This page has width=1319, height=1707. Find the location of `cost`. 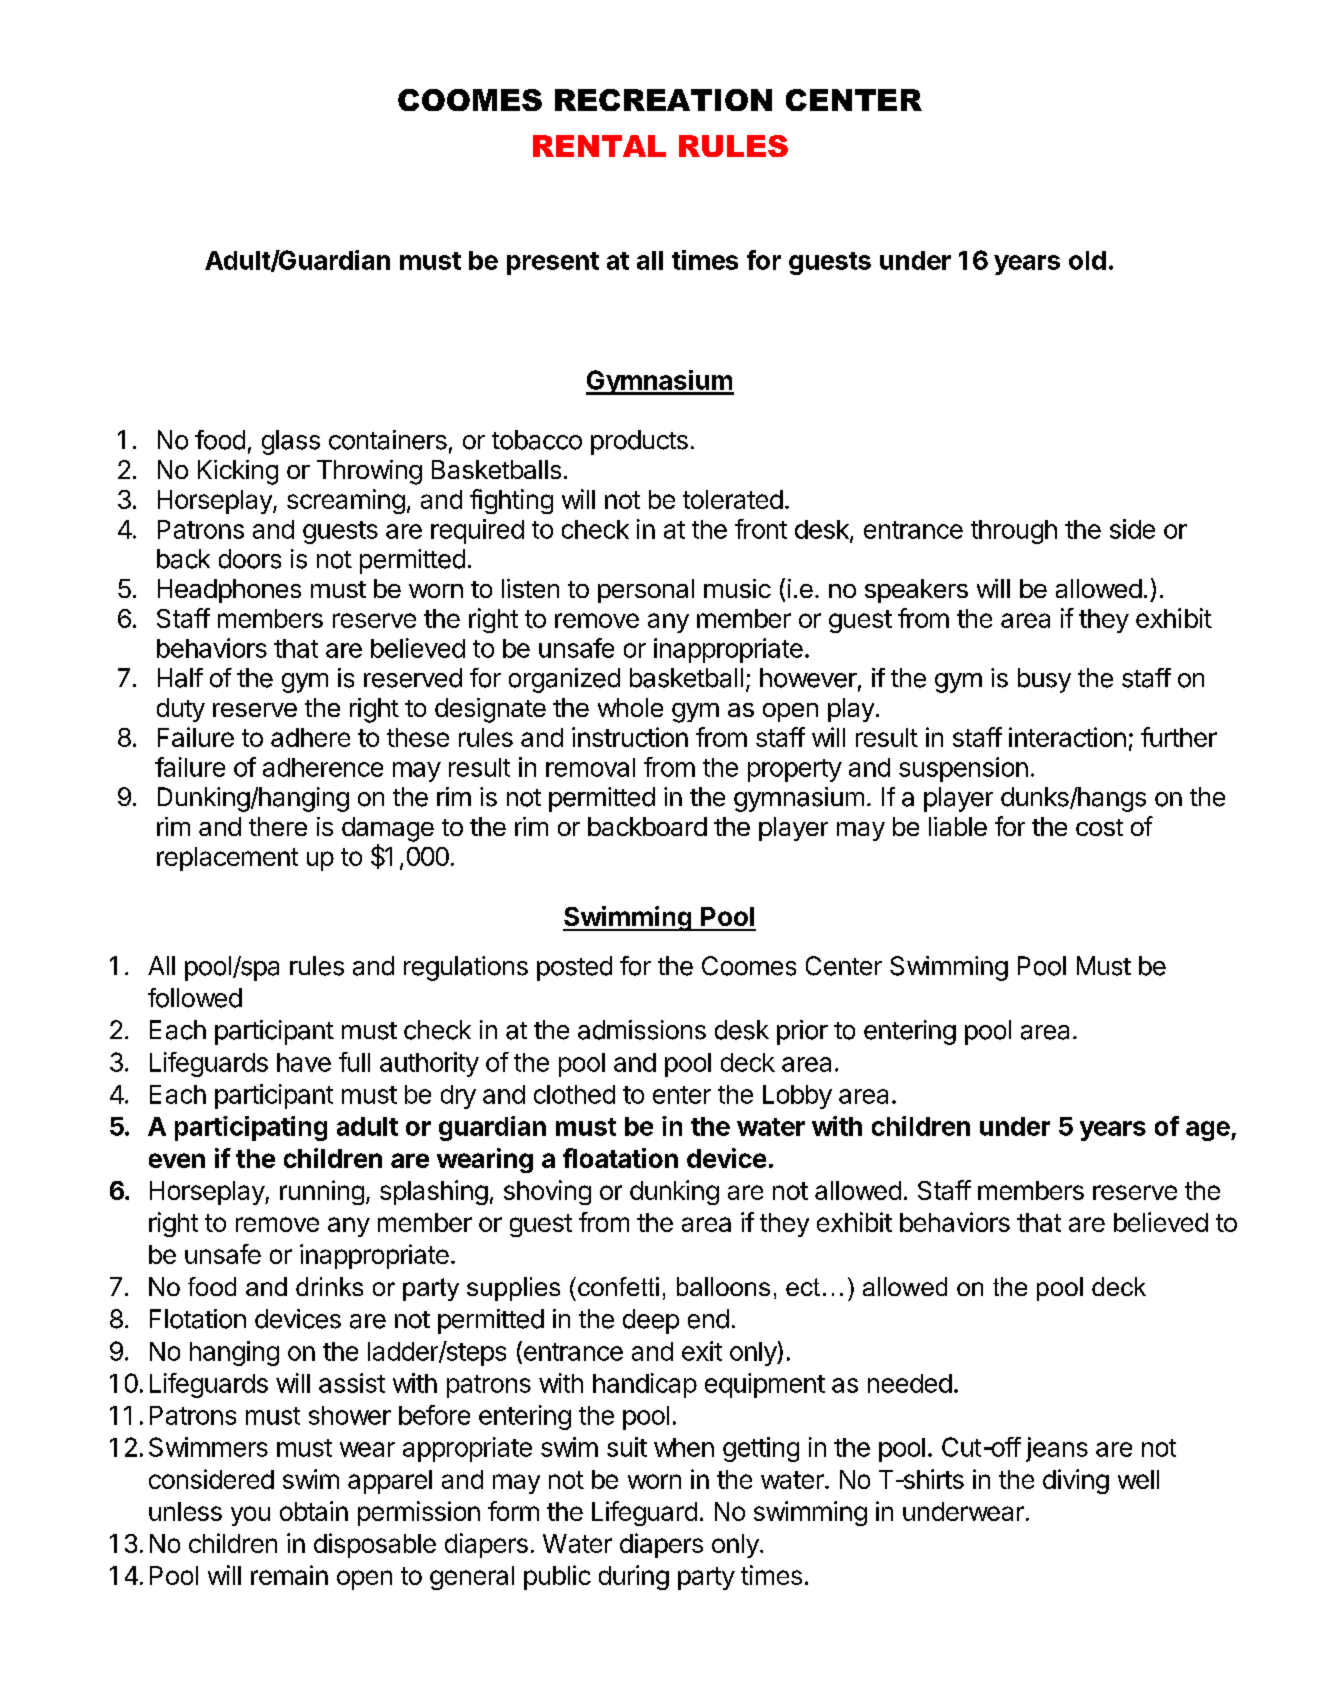

cost is located at coordinates (1099, 827).
